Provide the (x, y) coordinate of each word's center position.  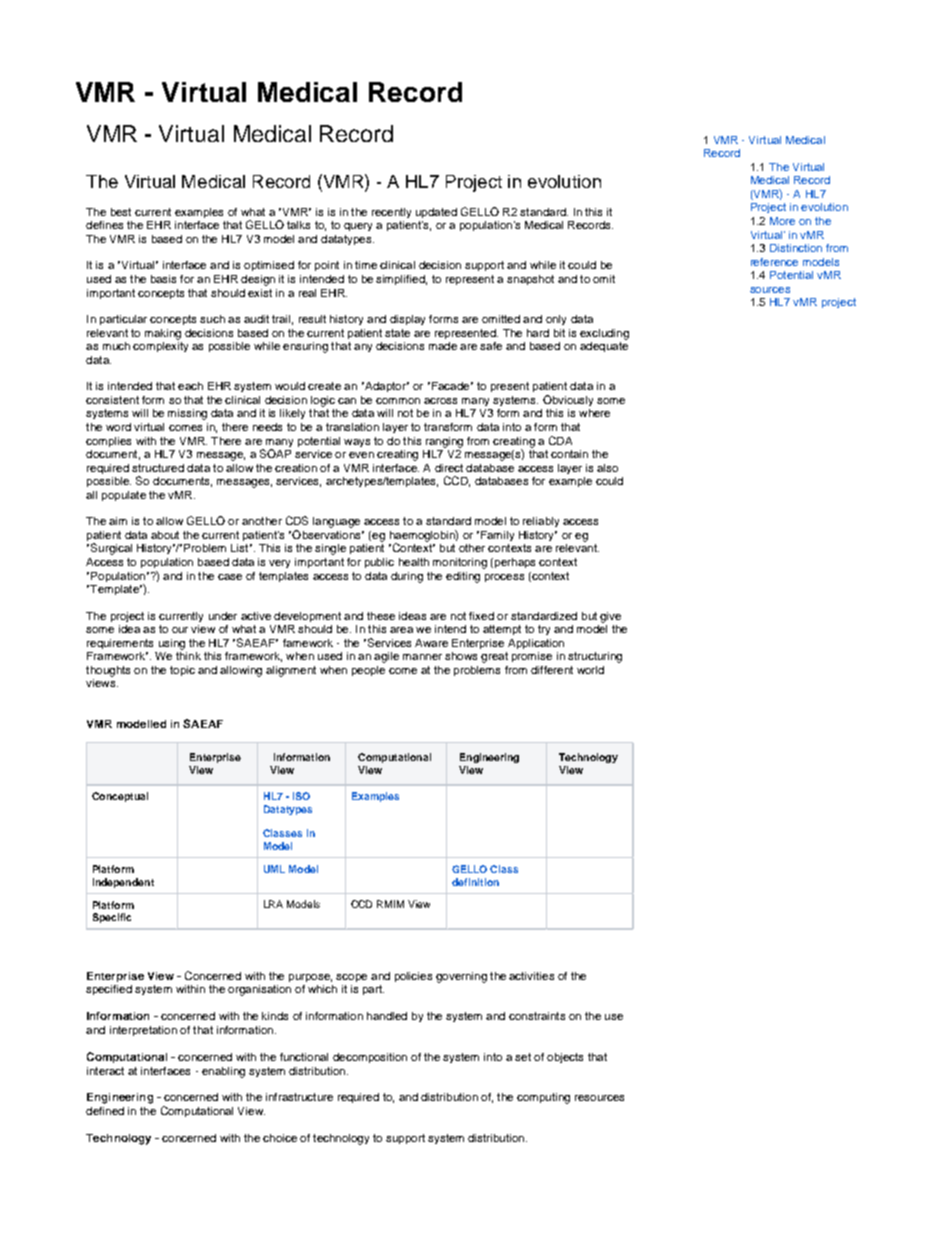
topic (182, 671)
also (607, 468)
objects (565, 1058)
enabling (223, 1072)
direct (449, 468)
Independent (123, 883)
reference (774, 262)
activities (531, 976)
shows (461, 656)
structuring (595, 657)
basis (163, 279)
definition (475, 882)
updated (436, 213)
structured (158, 468)
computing (543, 1098)
